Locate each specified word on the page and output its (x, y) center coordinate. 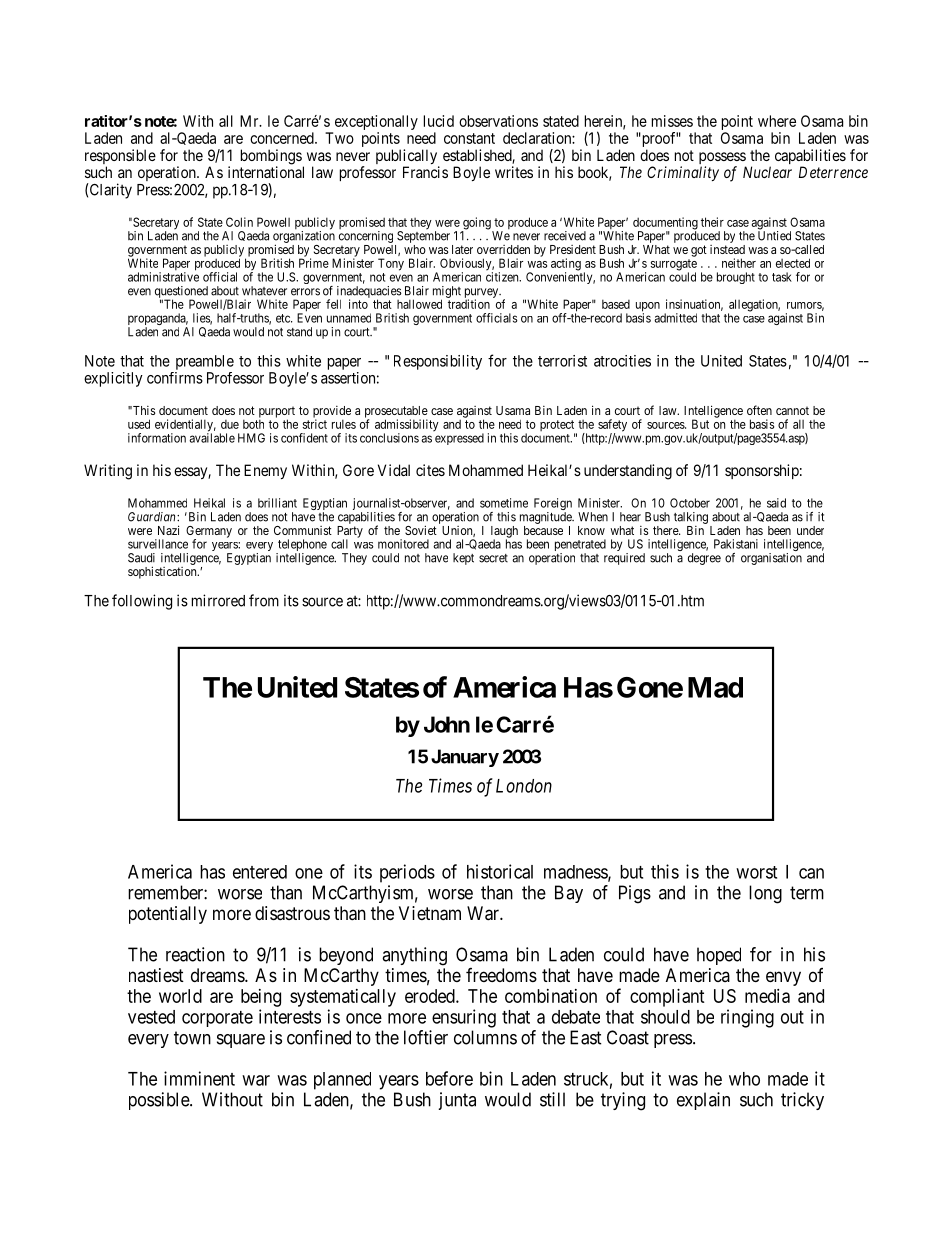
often (759, 410)
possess (722, 159)
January (465, 758)
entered (260, 872)
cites (430, 470)
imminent (199, 1078)
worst (756, 872)
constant (469, 138)
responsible (120, 158)
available (212, 437)
